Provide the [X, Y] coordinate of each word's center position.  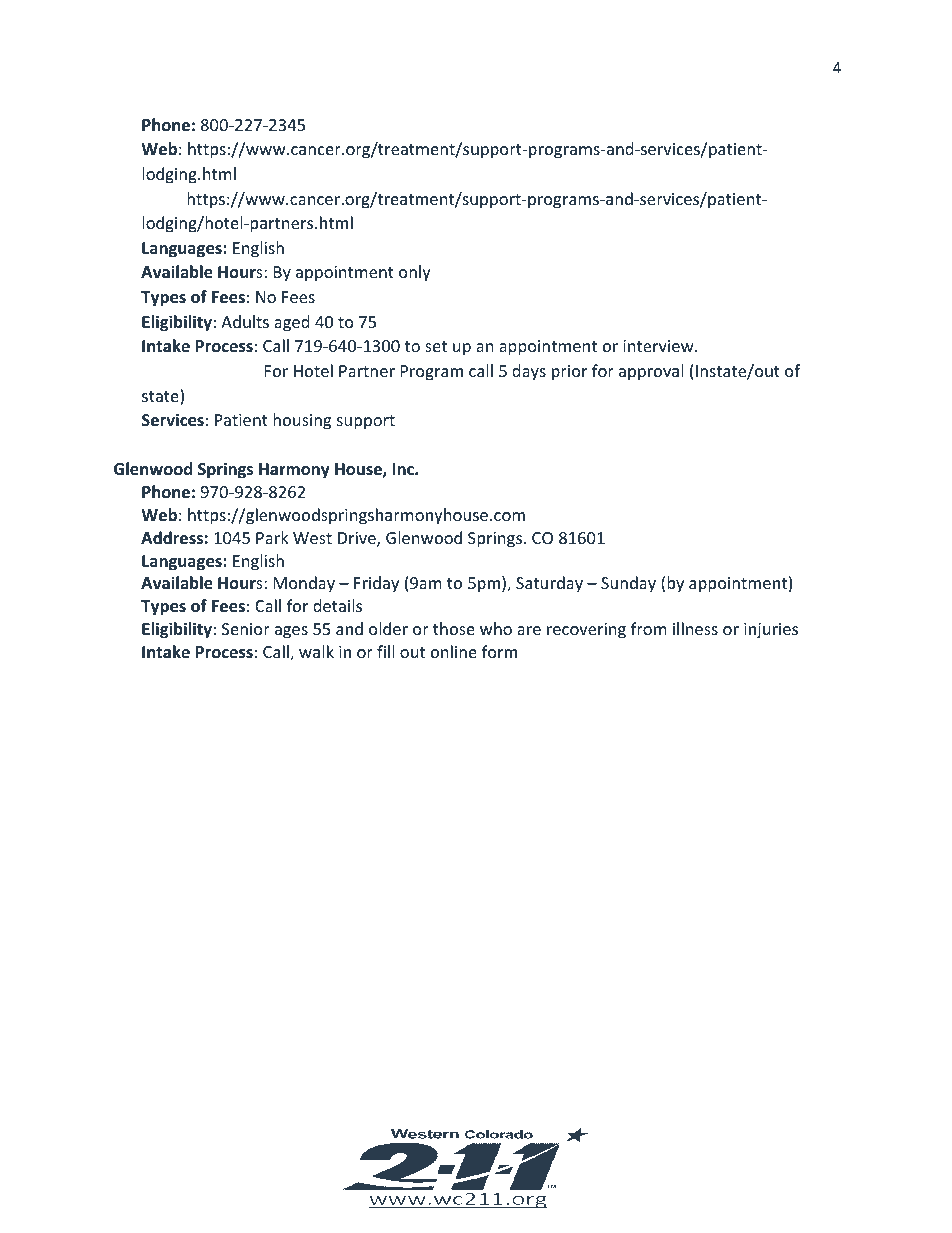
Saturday [549, 584]
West [312, 538]
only [415, 273]
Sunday [628, 584]
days [529, 372]
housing [302, 421]
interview [659, 346]
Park [272, 537]
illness [695, 628]
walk [316, 651]
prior [569, 373]
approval [651, 372]
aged [291, 323]
